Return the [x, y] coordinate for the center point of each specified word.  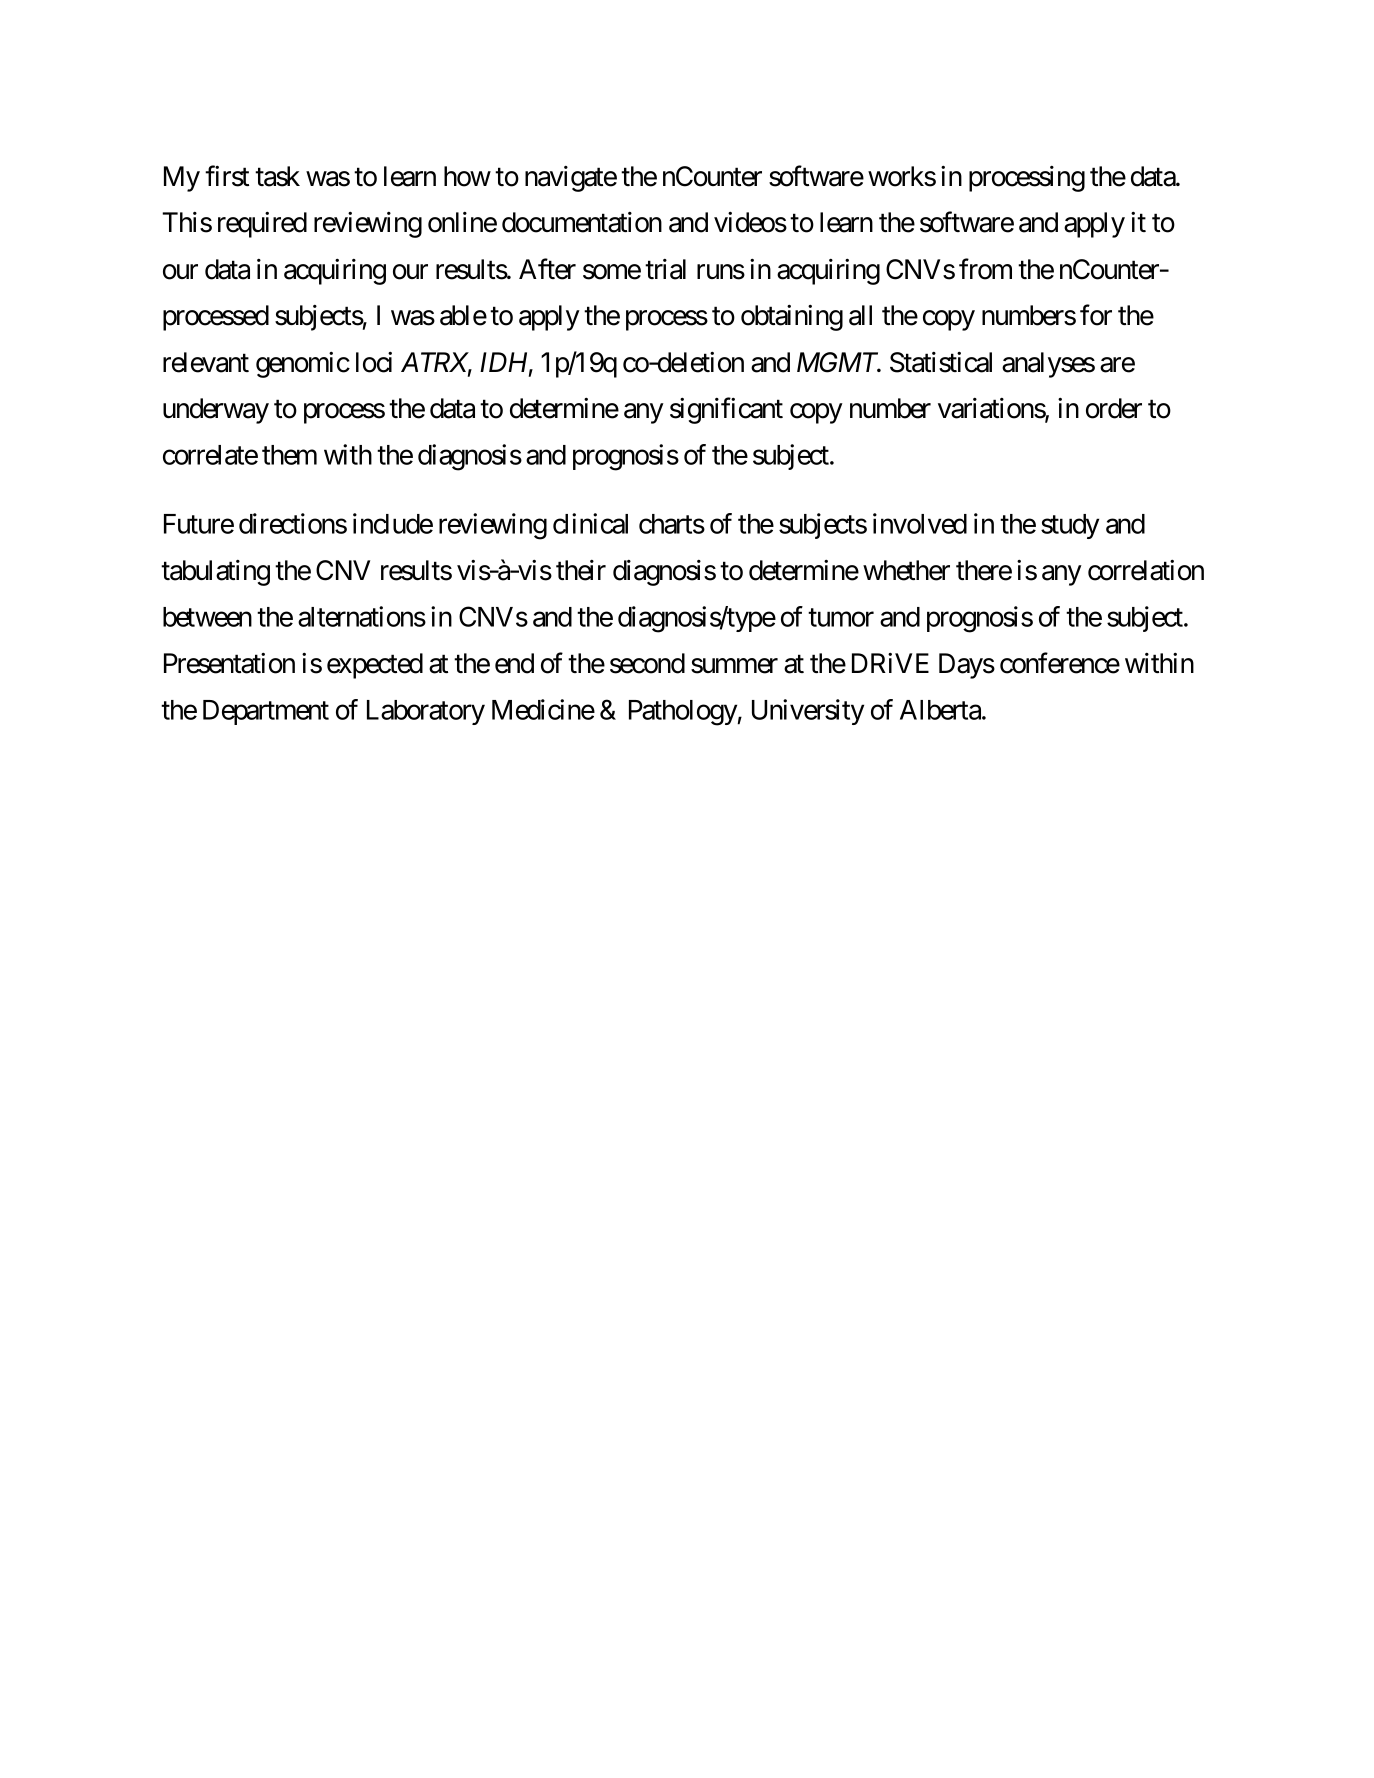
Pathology [683, 713]
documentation [582, 222]
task [277, 176]
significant [726, 411]
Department [266, 712]
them [289, 455]
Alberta [941, 710]
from [985, 269]
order [1114, 408]
